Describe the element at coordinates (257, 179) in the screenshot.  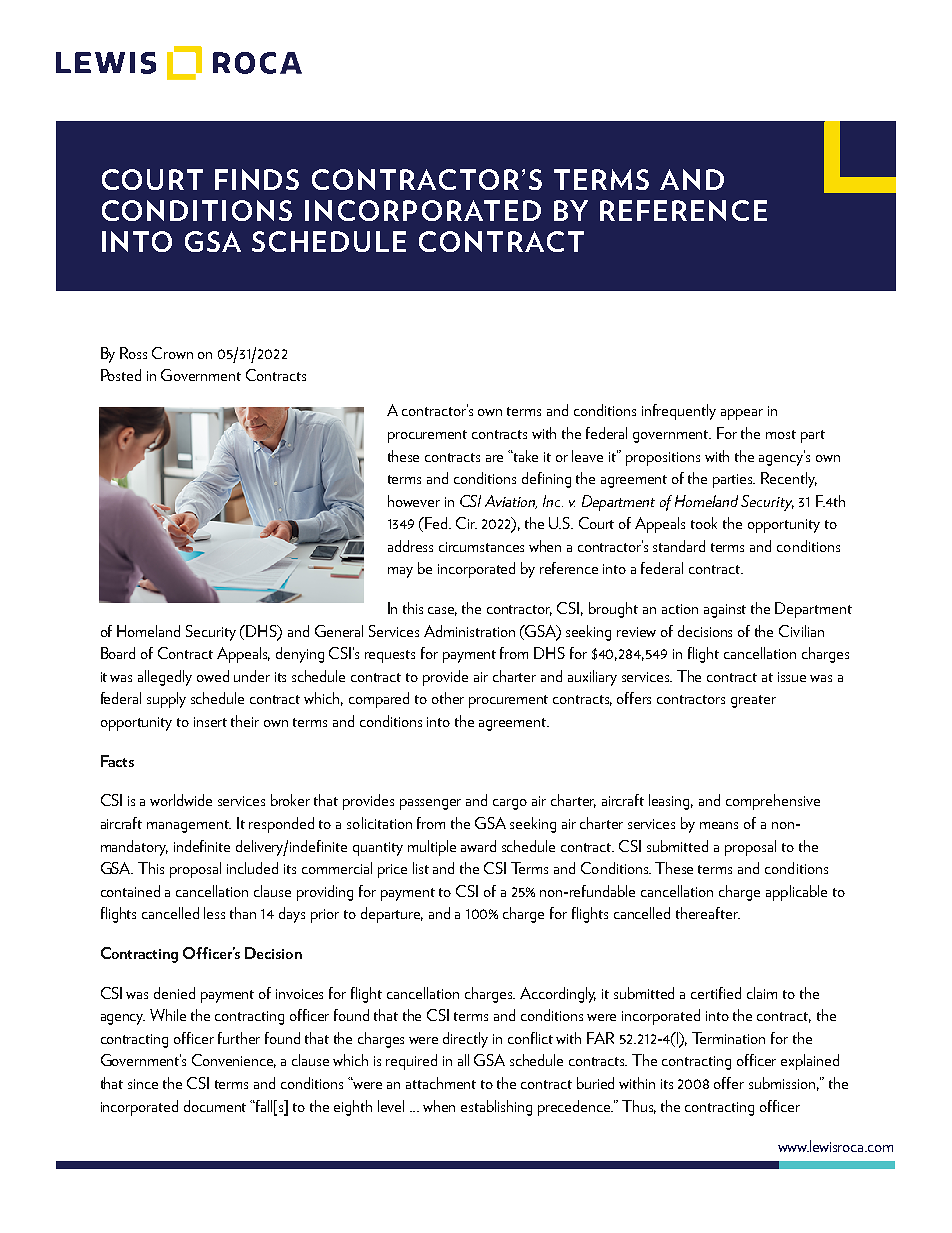
I see `FINDS` at that location.
